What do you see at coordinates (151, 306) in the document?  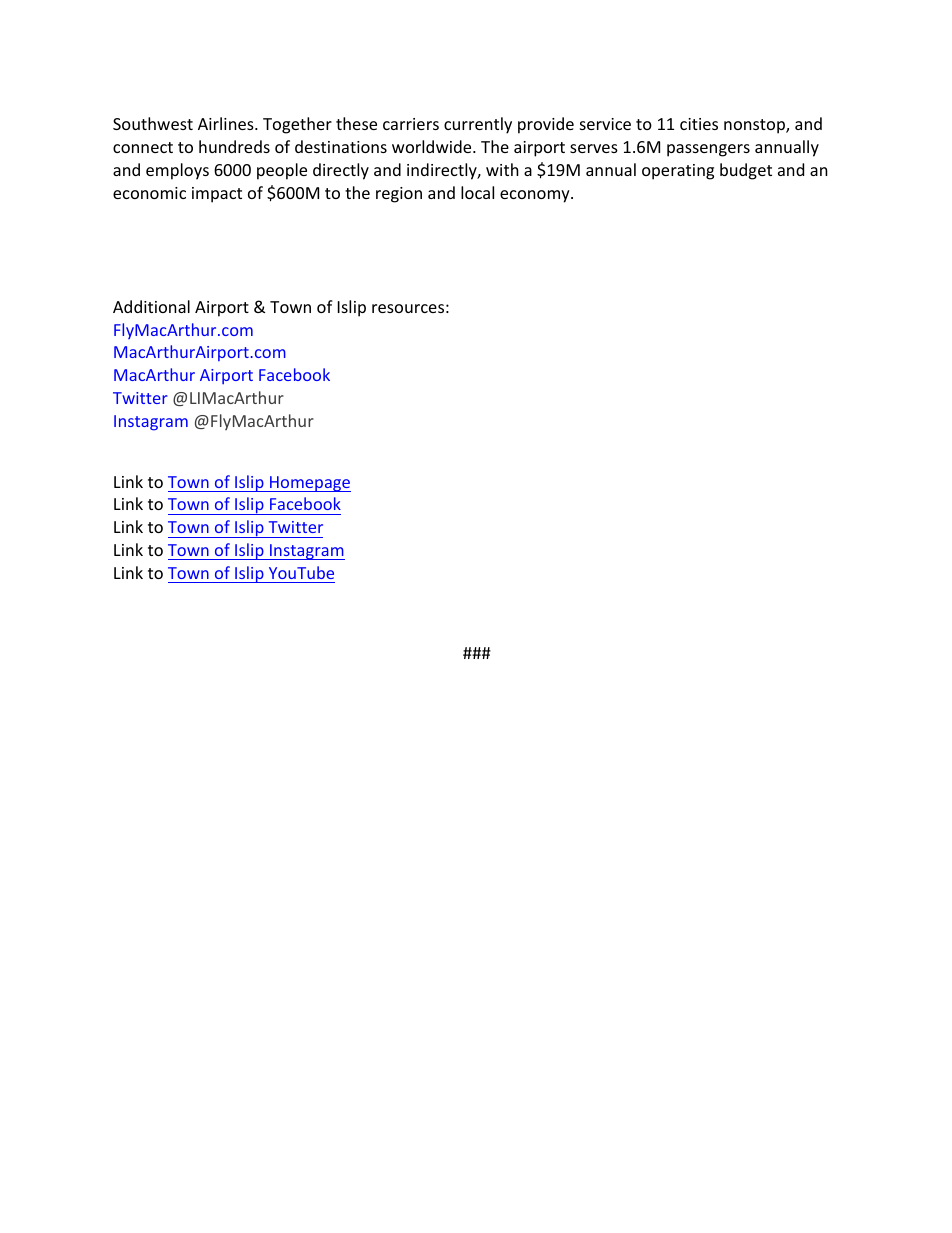 I see `Additional` at bounding box center [151, 306].
